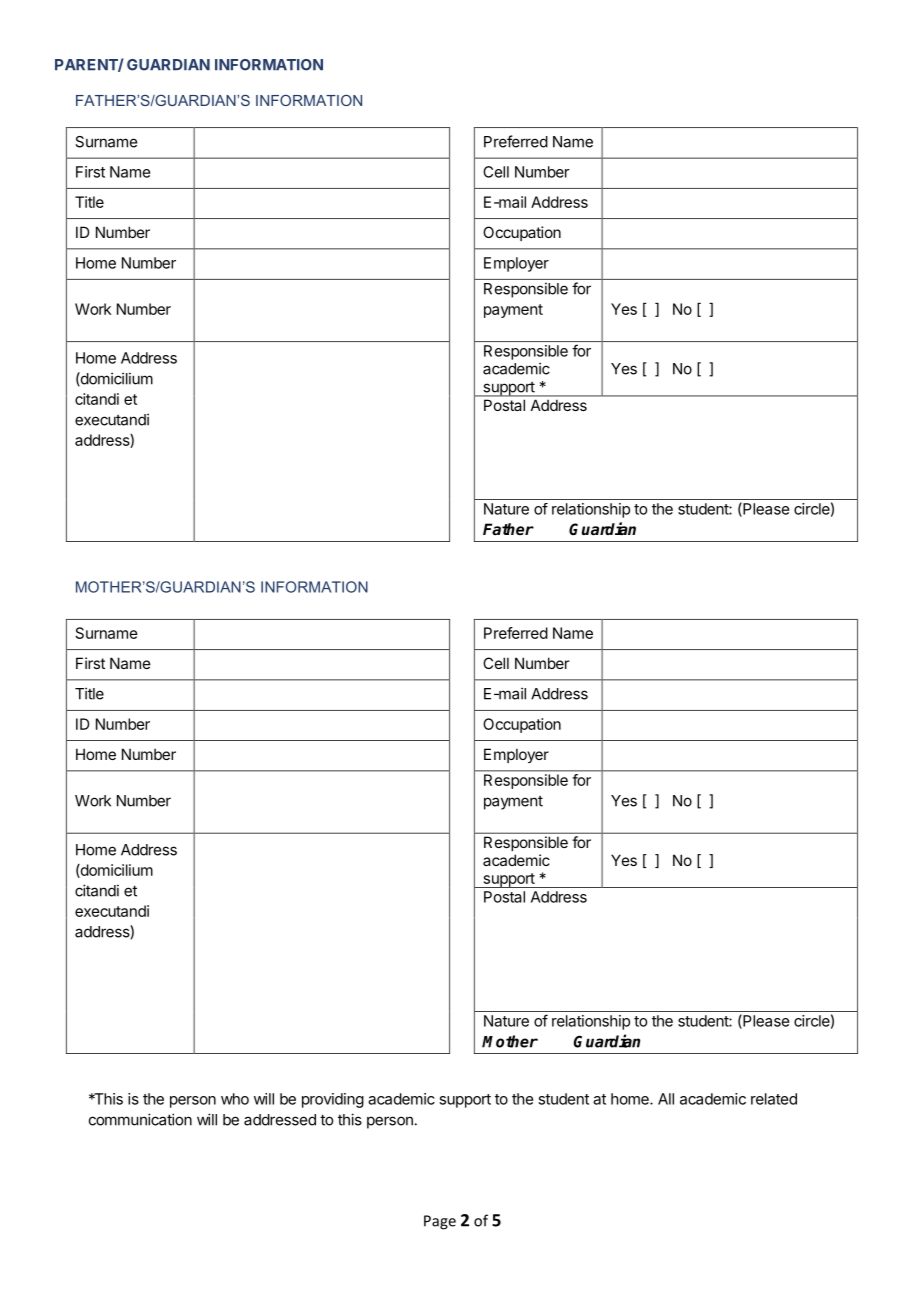 This screenshot has width=924, height=1308. Describe the element at coordinates (666, 1099) in the screenshot. I see `All` at that location.
